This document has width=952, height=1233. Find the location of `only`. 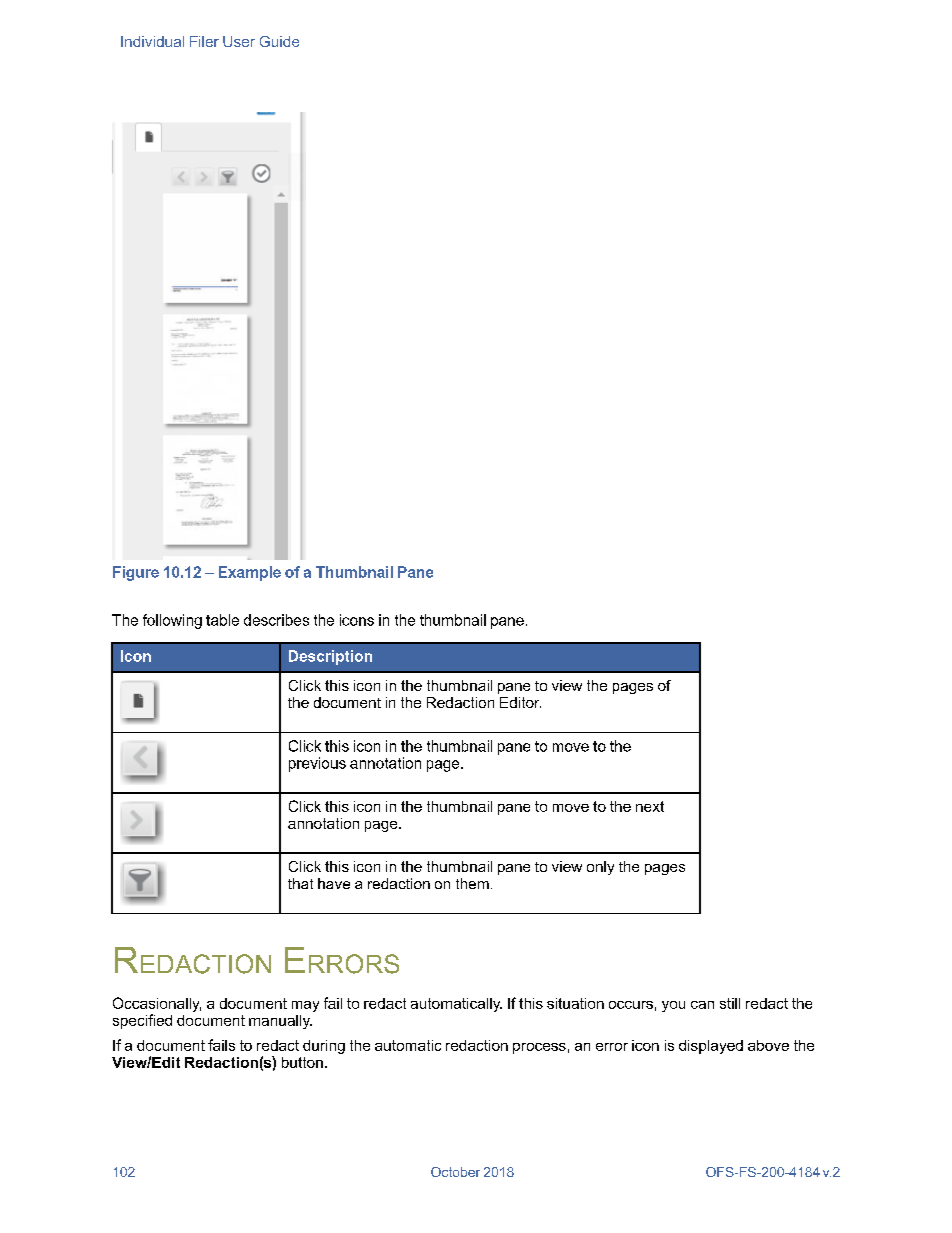

only is located at coordinates (600, 868).
